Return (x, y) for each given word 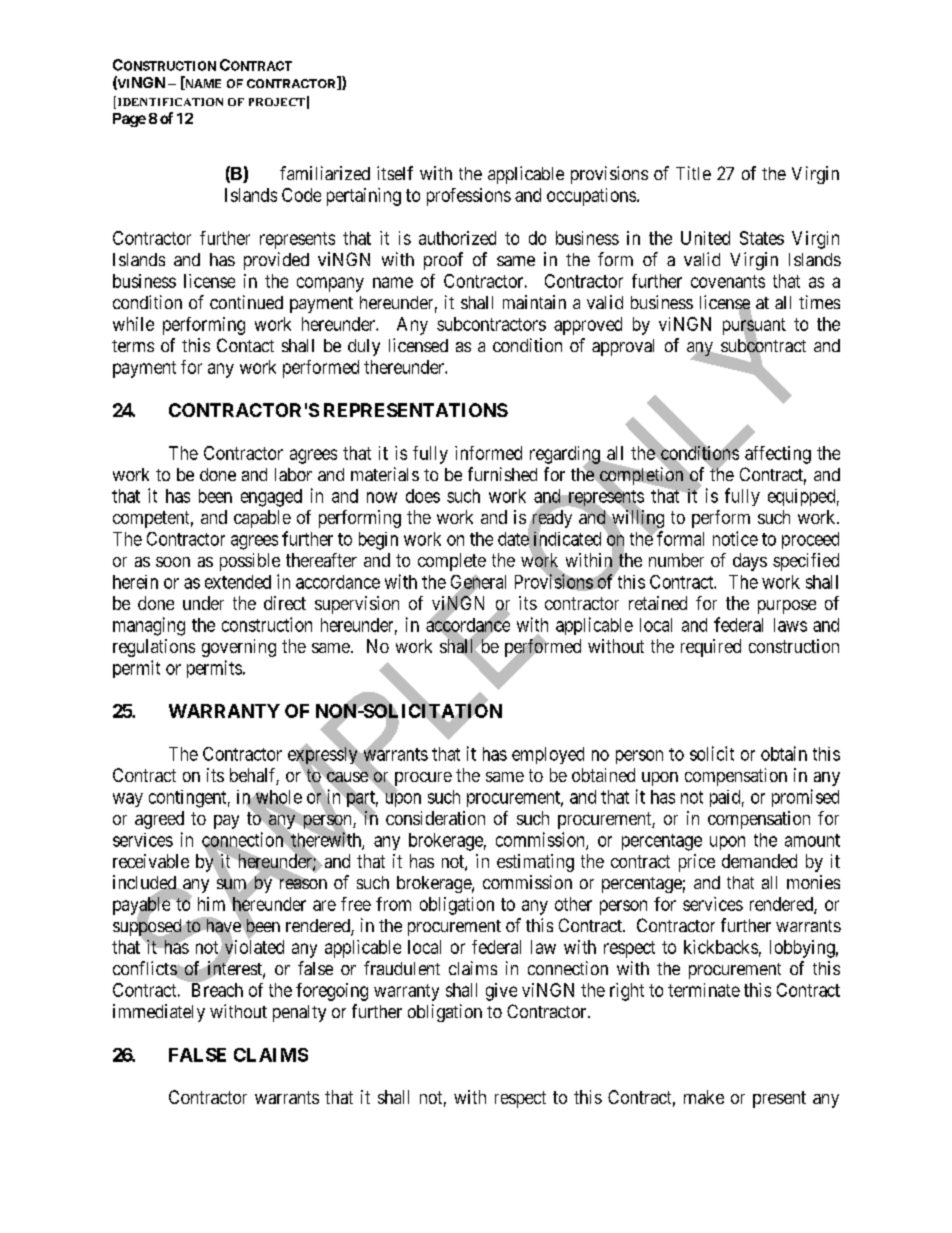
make (704, 1097)
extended (238, 582)
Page (129, 120)
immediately (159, 1013)
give (501, 992)
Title (693, 173)
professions (469, 197)
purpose (787, 607)
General (478, 582)
